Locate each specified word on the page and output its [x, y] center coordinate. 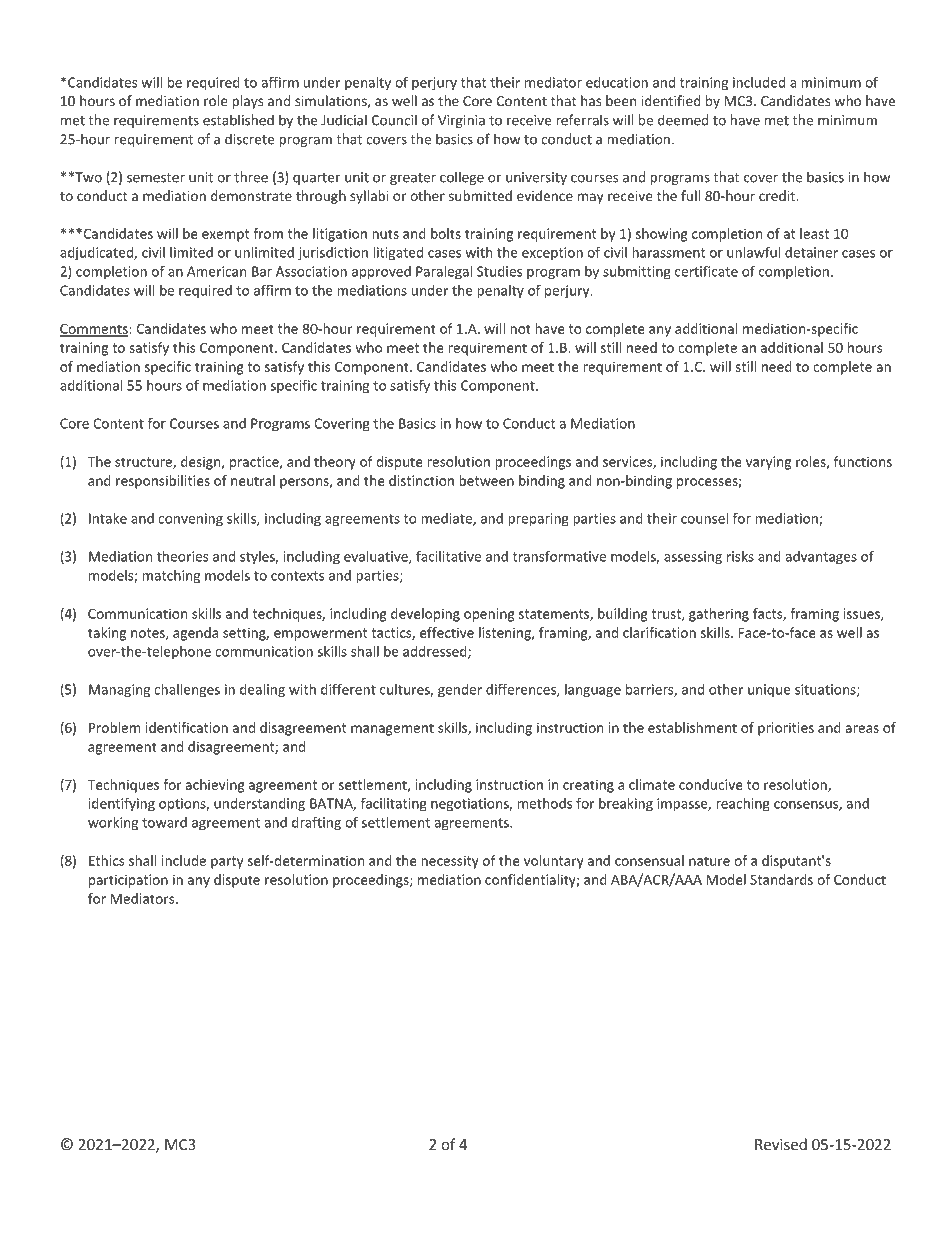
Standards [781, 879]
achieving [215, 786]
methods [545, 803]
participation [128, 881]
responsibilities [163, 482]
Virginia [461, 121]
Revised [781, 1144]
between [486, 480]
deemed [683, 120]
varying [768, 463]
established [238, 120]
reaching [743, 805]
